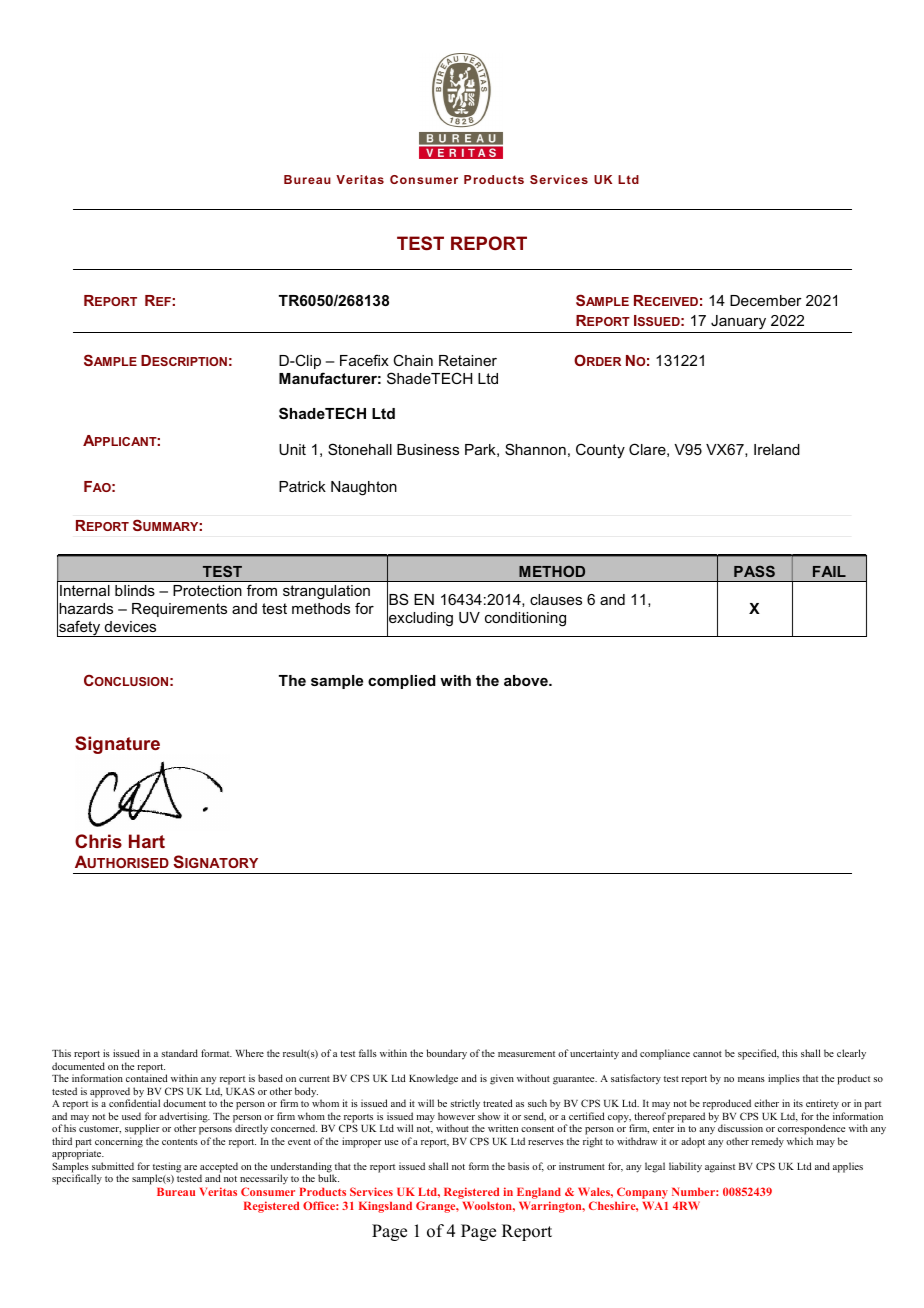 The width and height of the screenshot is (924, 1308). Describe the element at coordinates (754, 571) in the screenshot. I see `PASS` at that location.
